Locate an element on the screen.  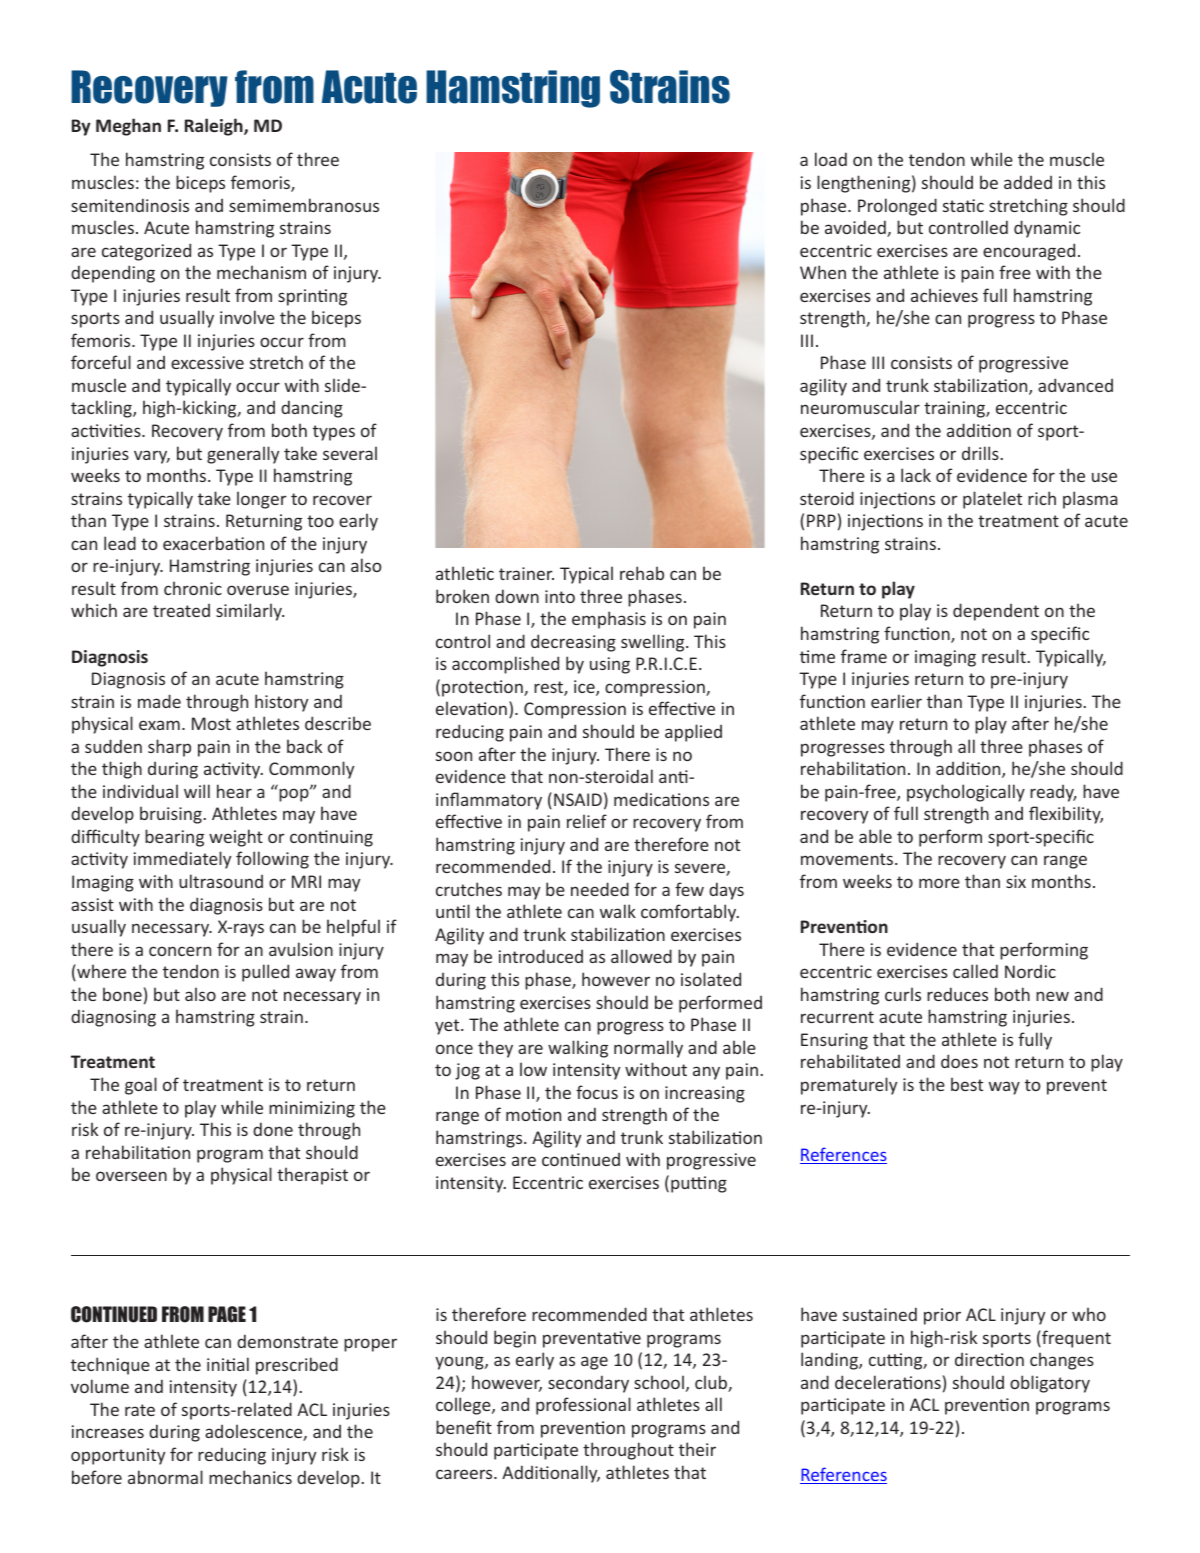
psychologically is located at coordinates (966, 793).
